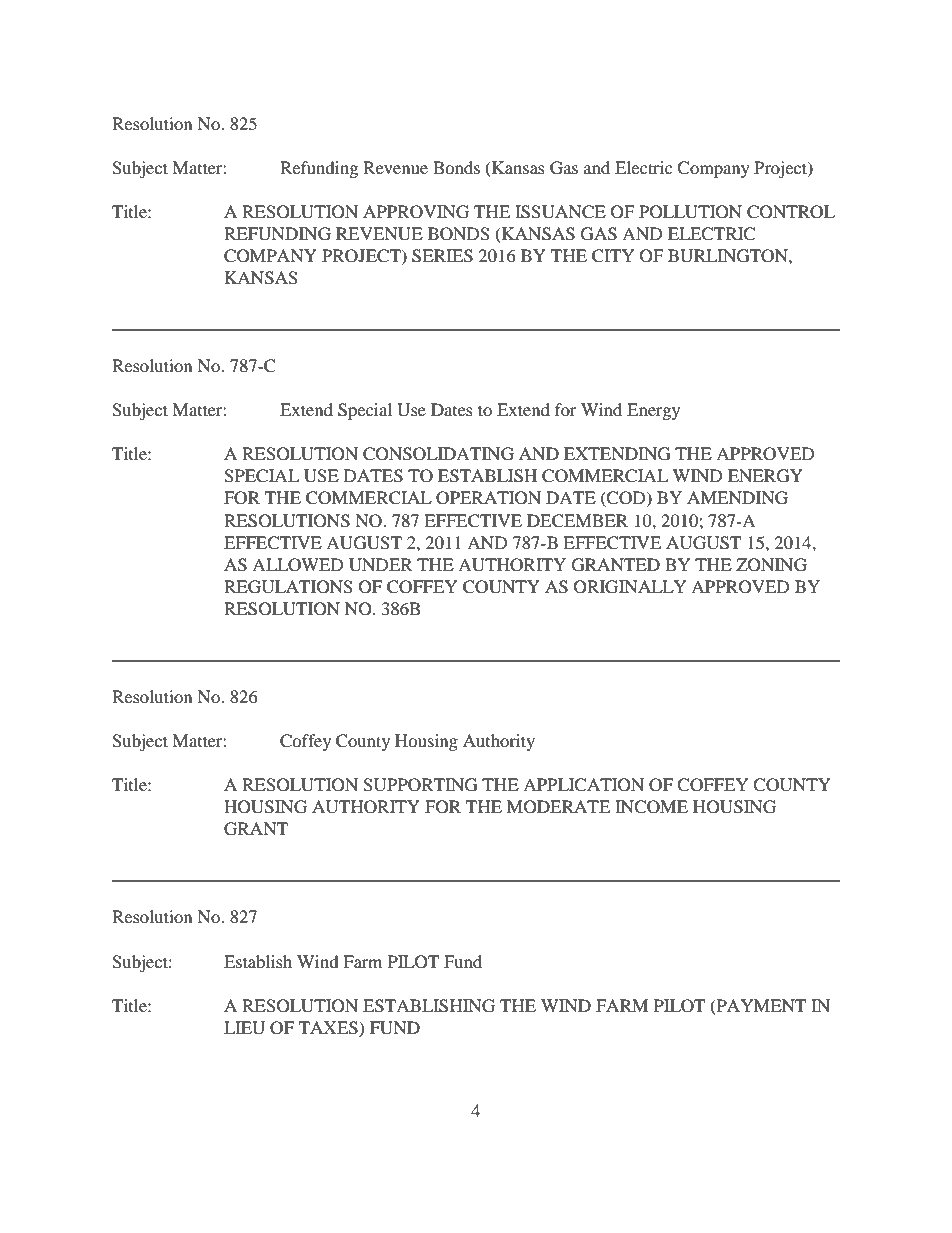 This screenshot has width=952, height=1233. Describe the element at coordinates (288, 587) in the screenshot. I see `REGULATIONS` at that location.
